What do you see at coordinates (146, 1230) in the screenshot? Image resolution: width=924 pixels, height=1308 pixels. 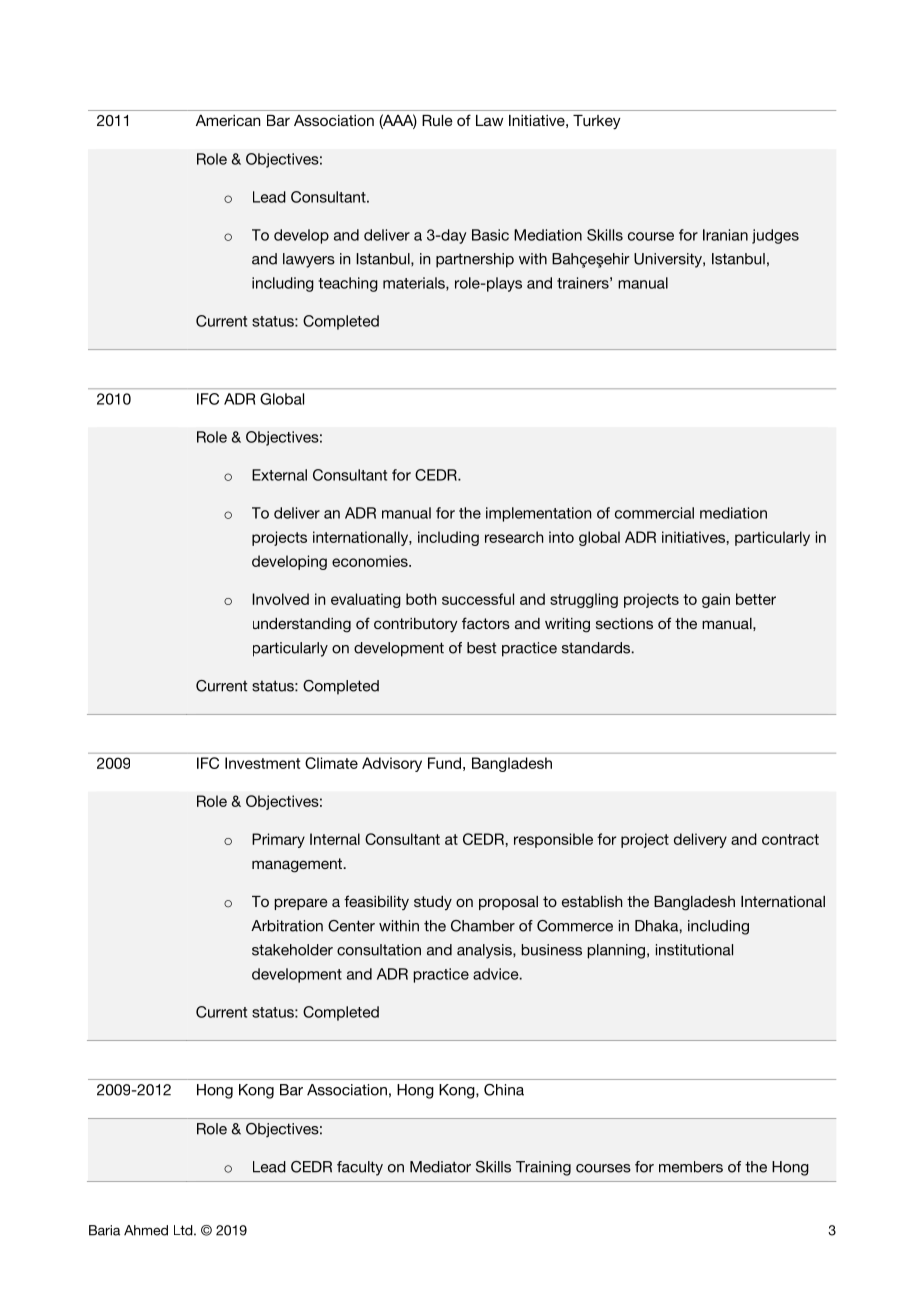 I see `Ahmed` at bounding box center [146, 1230].
